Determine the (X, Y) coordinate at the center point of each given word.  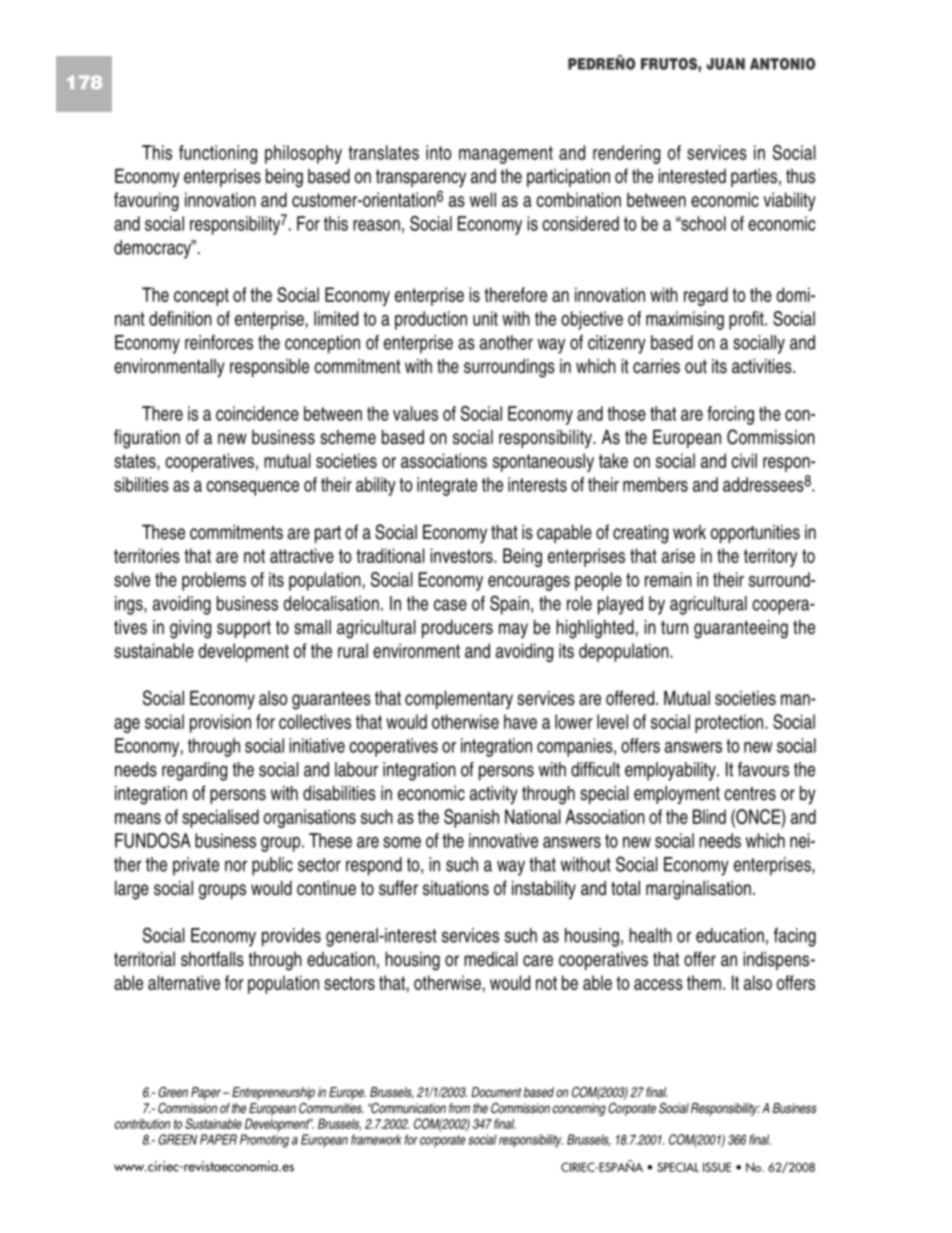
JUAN (725, 64)
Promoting (264, 1141)
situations (456, 888)
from (459, 1108)
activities (763, 366)
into (439, 152)
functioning (218, 154)
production (431, 320)
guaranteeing (741, 629)
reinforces (219, 342)
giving (190, 629)
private (196, 866)
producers (457, 629)
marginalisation (698, 890)
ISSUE (717, 1167)
